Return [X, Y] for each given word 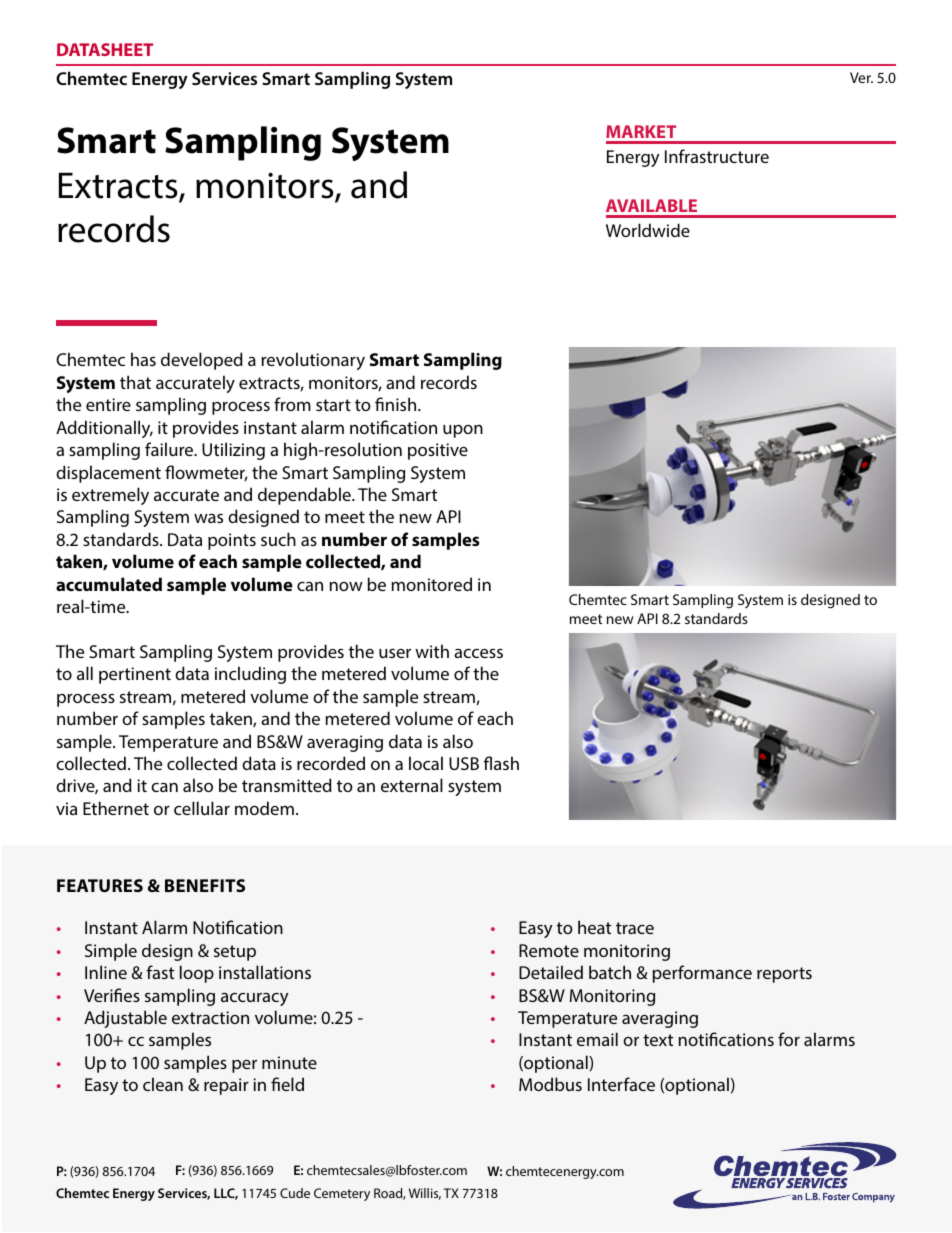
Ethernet [116, 808]
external [412, 785]
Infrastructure [717, 156]
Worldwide [648, 230]
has [143, 359]
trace [635, 928]
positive [438, 451]
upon [463, 431]
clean [163, 1084]
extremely [110, 496]
